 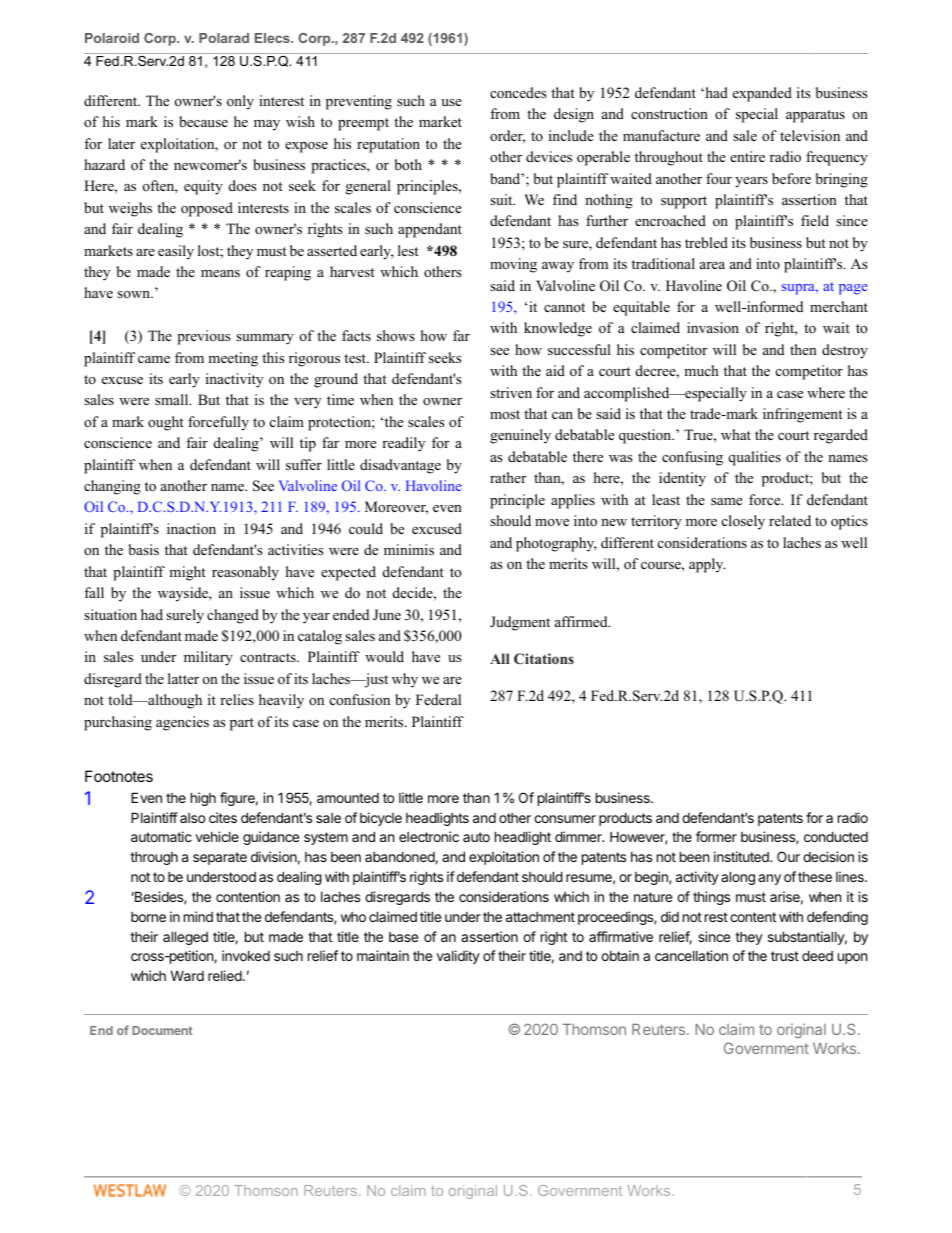 What do you see at coordinates (187, 975) in the screenshot?
I see `Ward` at bounding box center [187, 975].
